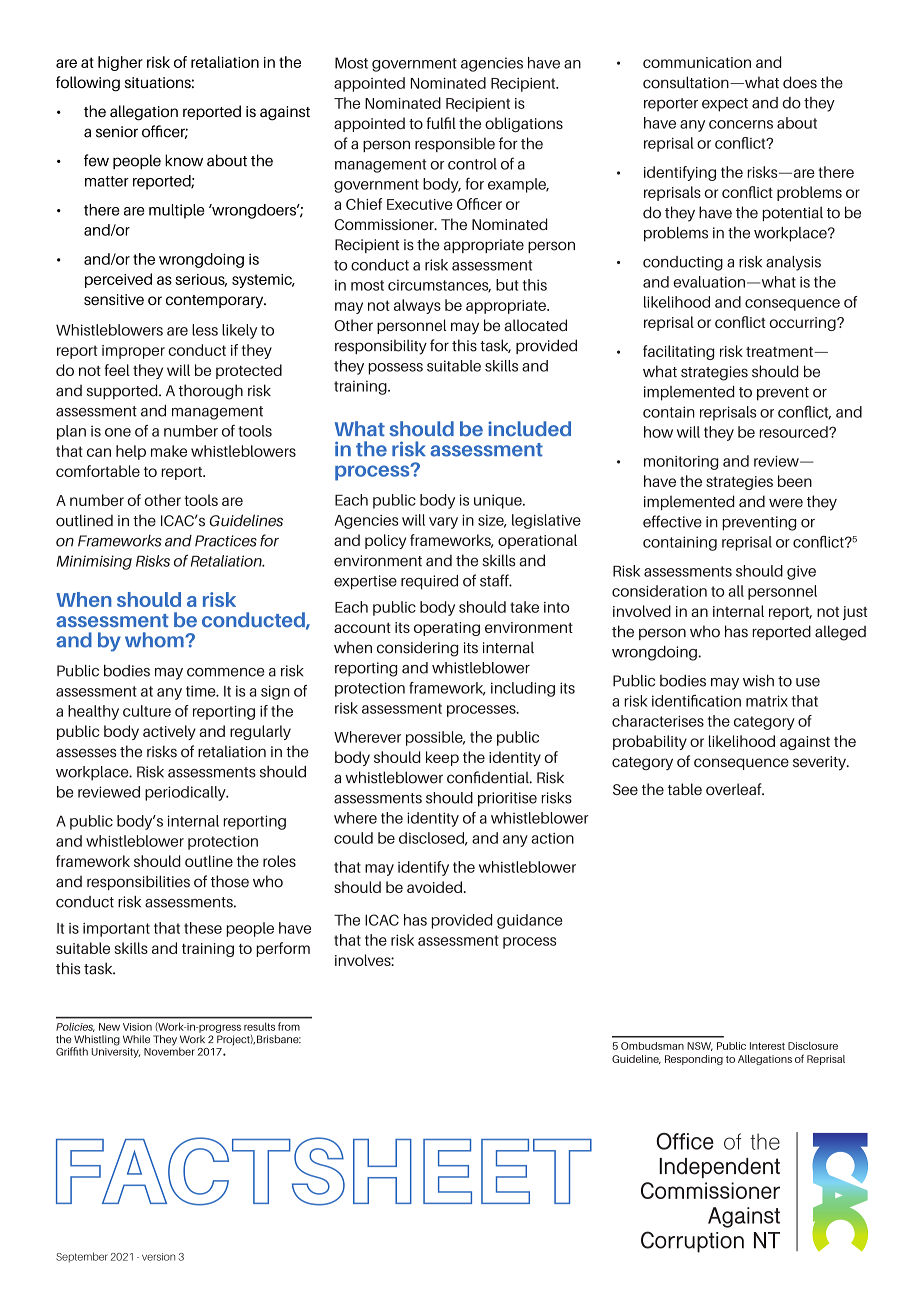 Image resolution: width=924 pixels, height=1308 pixels. What do you see at coordinates (120, 63) in the screenshot?
I see `higher` at bounding box center [120, 63].
